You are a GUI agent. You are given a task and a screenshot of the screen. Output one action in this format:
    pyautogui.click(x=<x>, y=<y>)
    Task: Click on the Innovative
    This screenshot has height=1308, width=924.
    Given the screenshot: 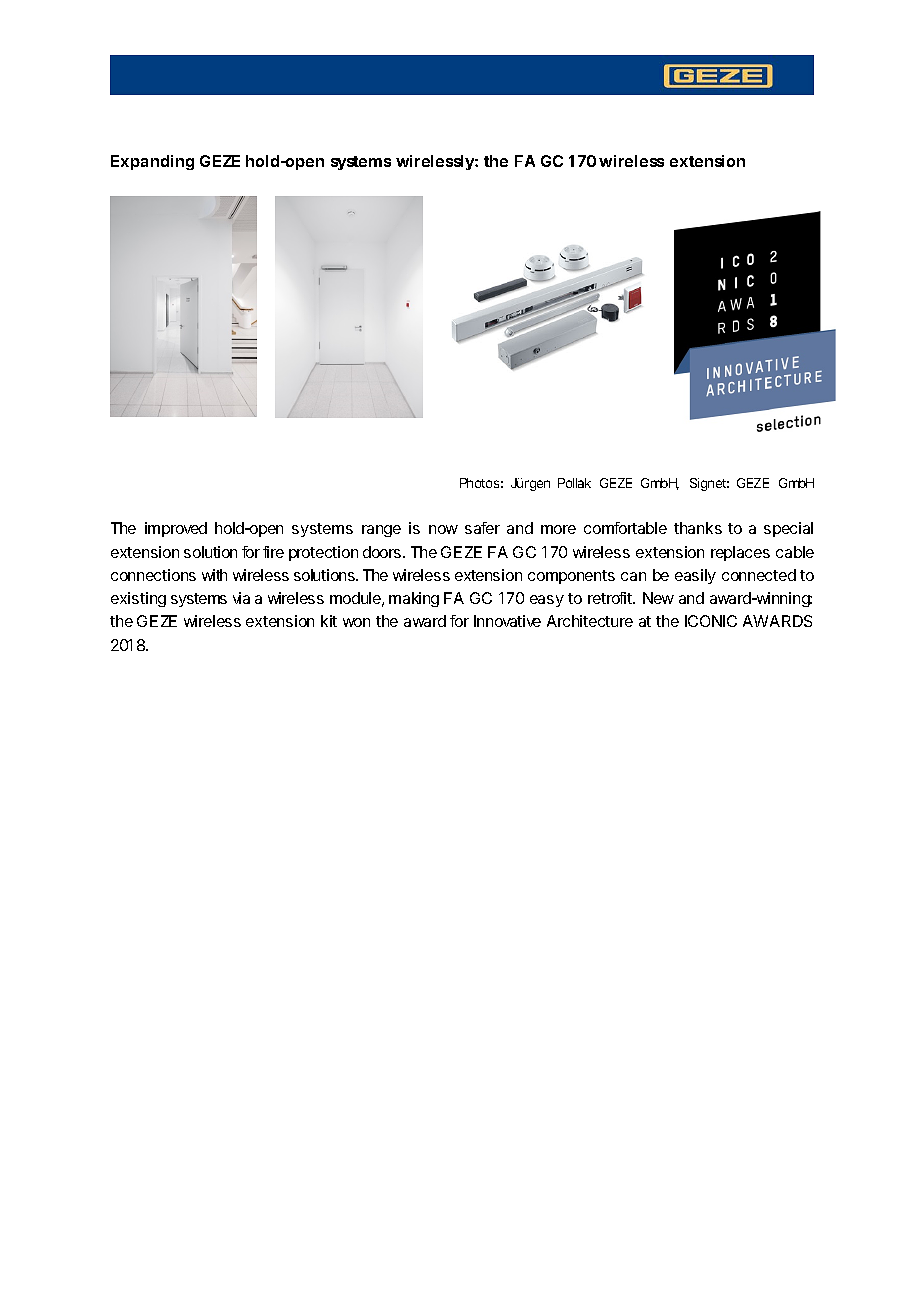 What is the action you would take?
    pyautogui.click(x=507, y=621)
